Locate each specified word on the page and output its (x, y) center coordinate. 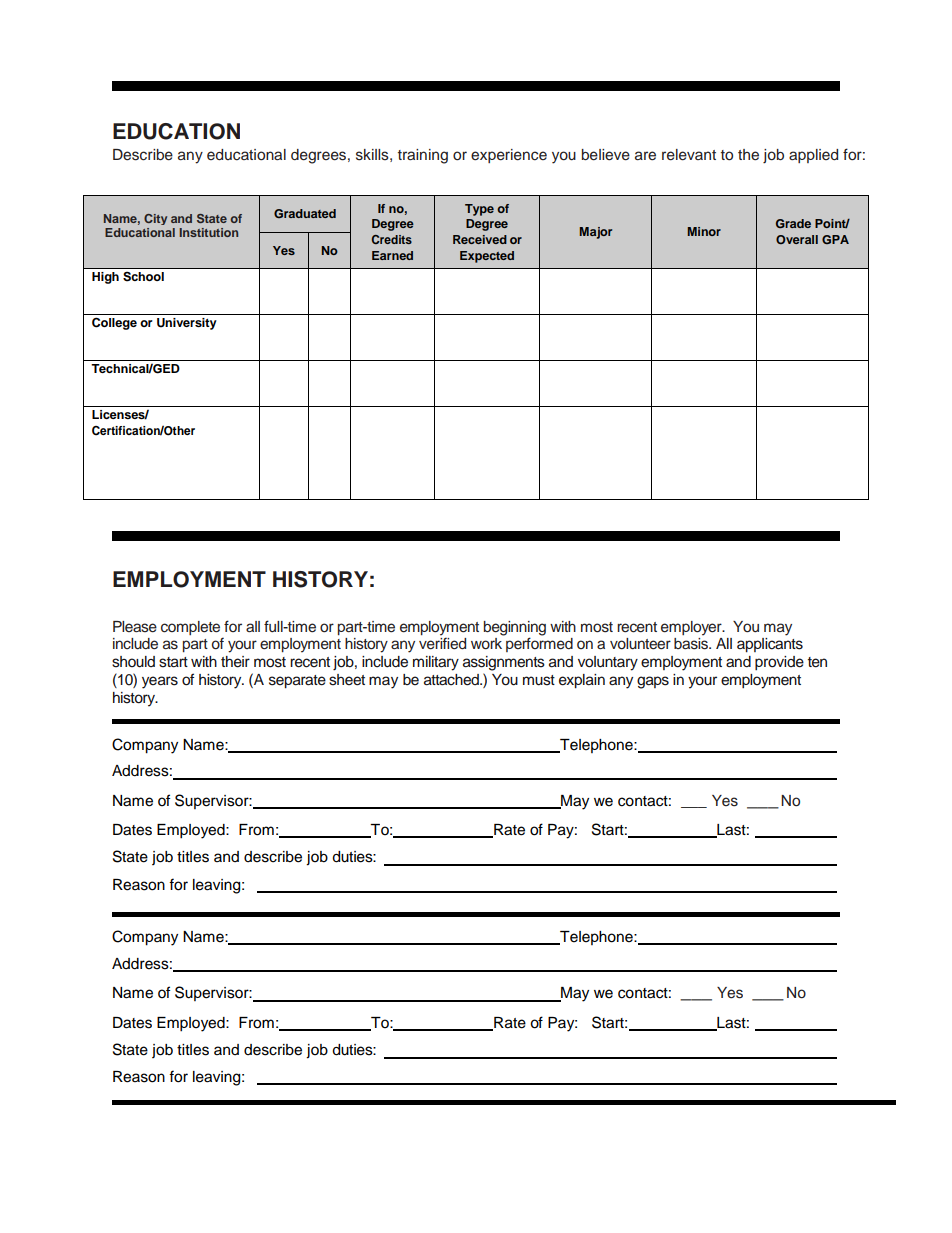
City (155, 219)
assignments (504, 663)
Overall (797, 239)
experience (509, 156)
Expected (487, 257)
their (235, 662)
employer (692, 628)
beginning (515, 629)
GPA (835, 239)
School (143, 276)
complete (190, 628)
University (187, 324)
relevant (689, 155)
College (114, 323)
